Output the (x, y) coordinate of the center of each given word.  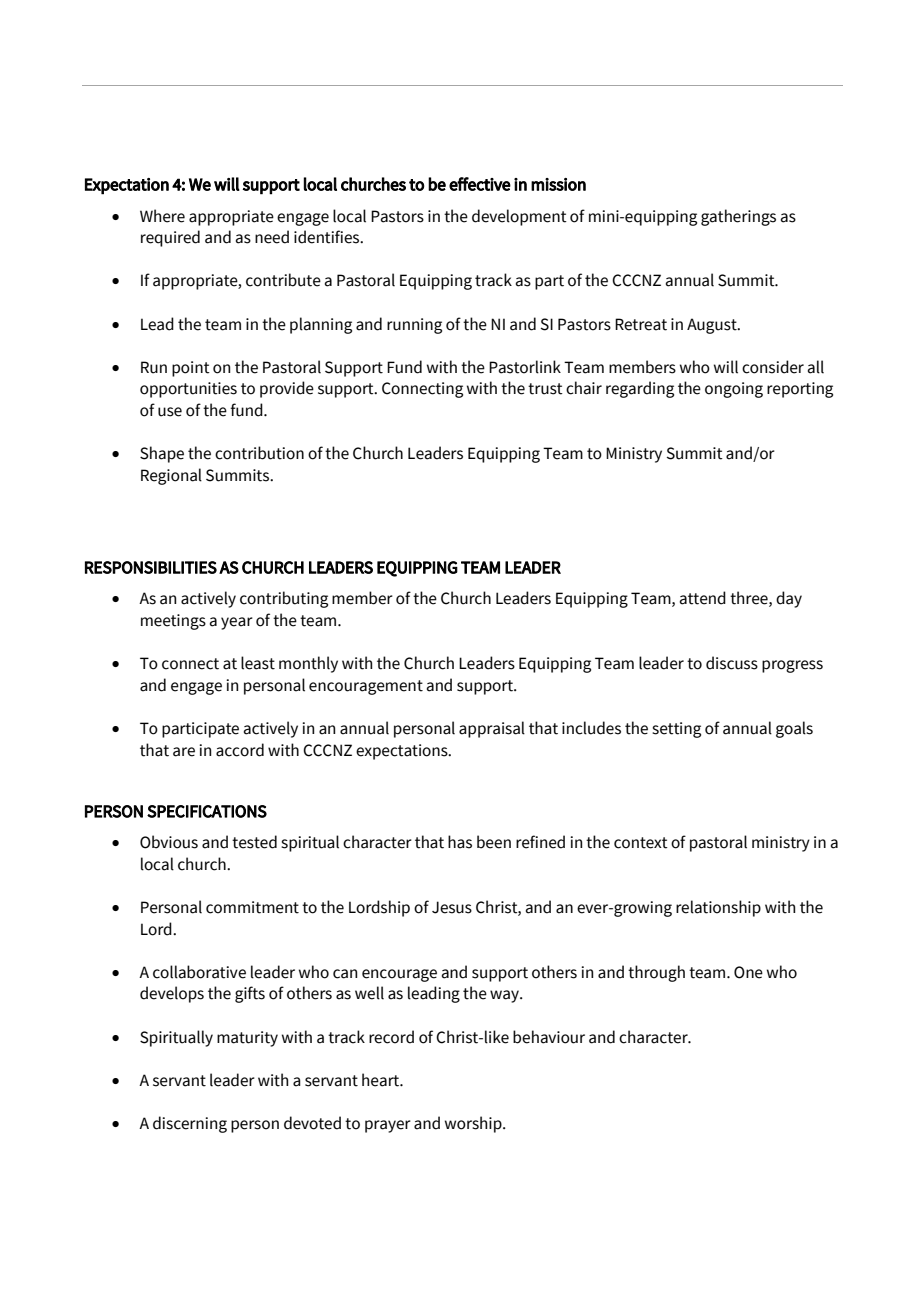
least (258, 663)
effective (480, 184)
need (272, 237)
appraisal (492, 729)
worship (474, 1124)
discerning (190, 1124)
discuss (732, 663)
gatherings (738, 217)
